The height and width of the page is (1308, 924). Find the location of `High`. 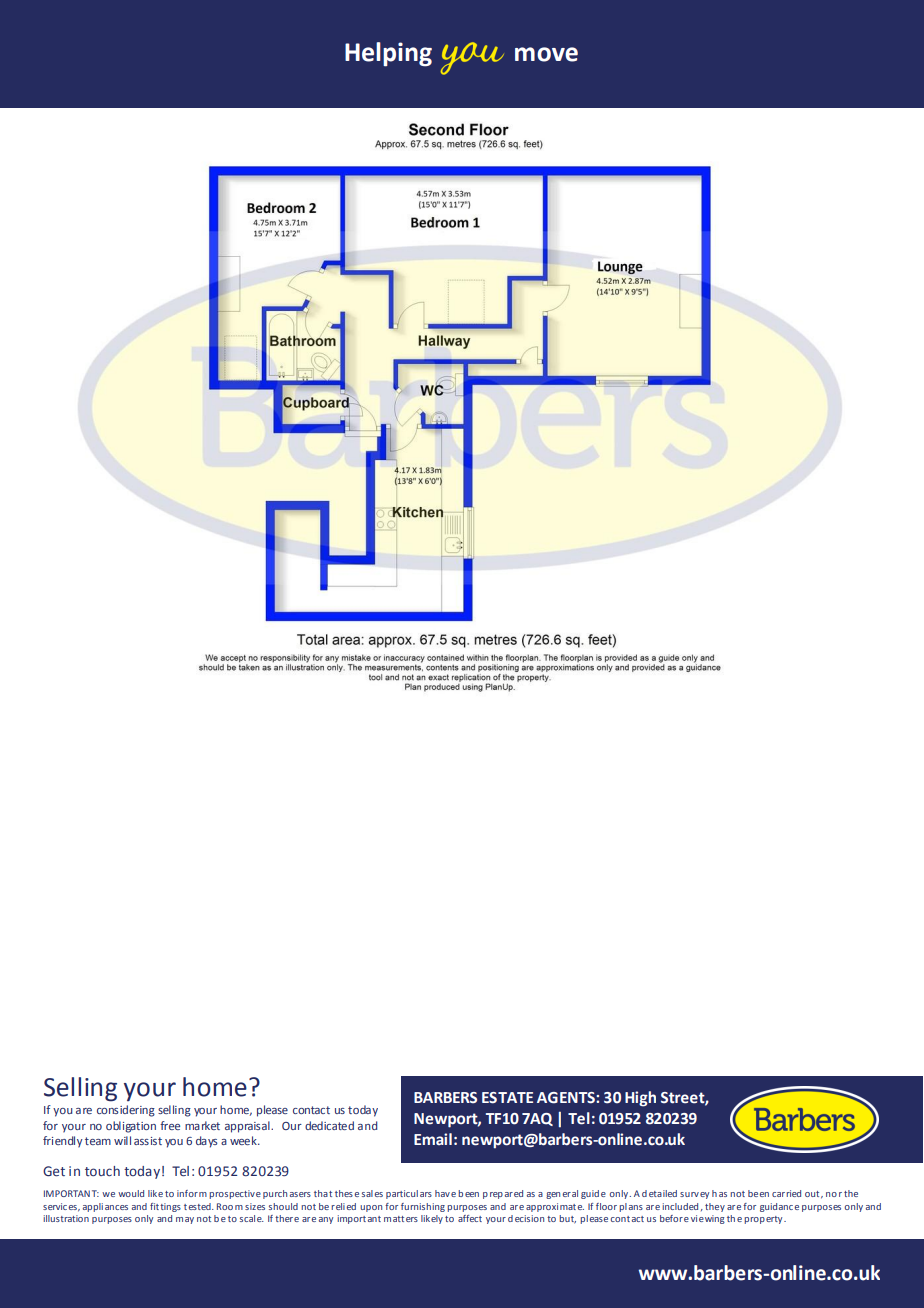

High is located at coordinates (640, 1099).
